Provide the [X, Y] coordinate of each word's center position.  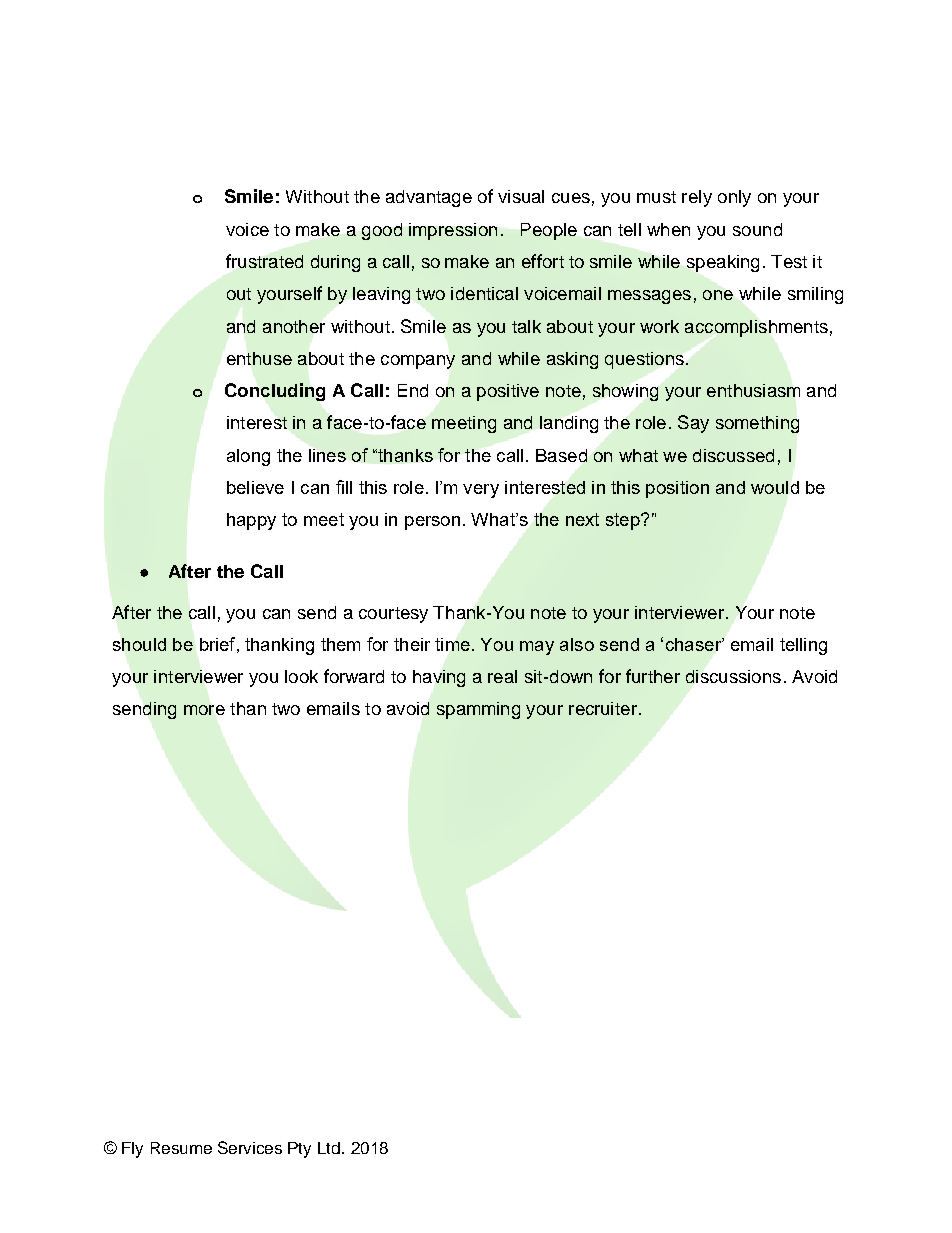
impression [453, 231]
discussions [733, 676]
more [204, 710]
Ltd [330, 1148]
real [502, 676]
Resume [181, 1148]
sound [757, 229]
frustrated [264, 261]
